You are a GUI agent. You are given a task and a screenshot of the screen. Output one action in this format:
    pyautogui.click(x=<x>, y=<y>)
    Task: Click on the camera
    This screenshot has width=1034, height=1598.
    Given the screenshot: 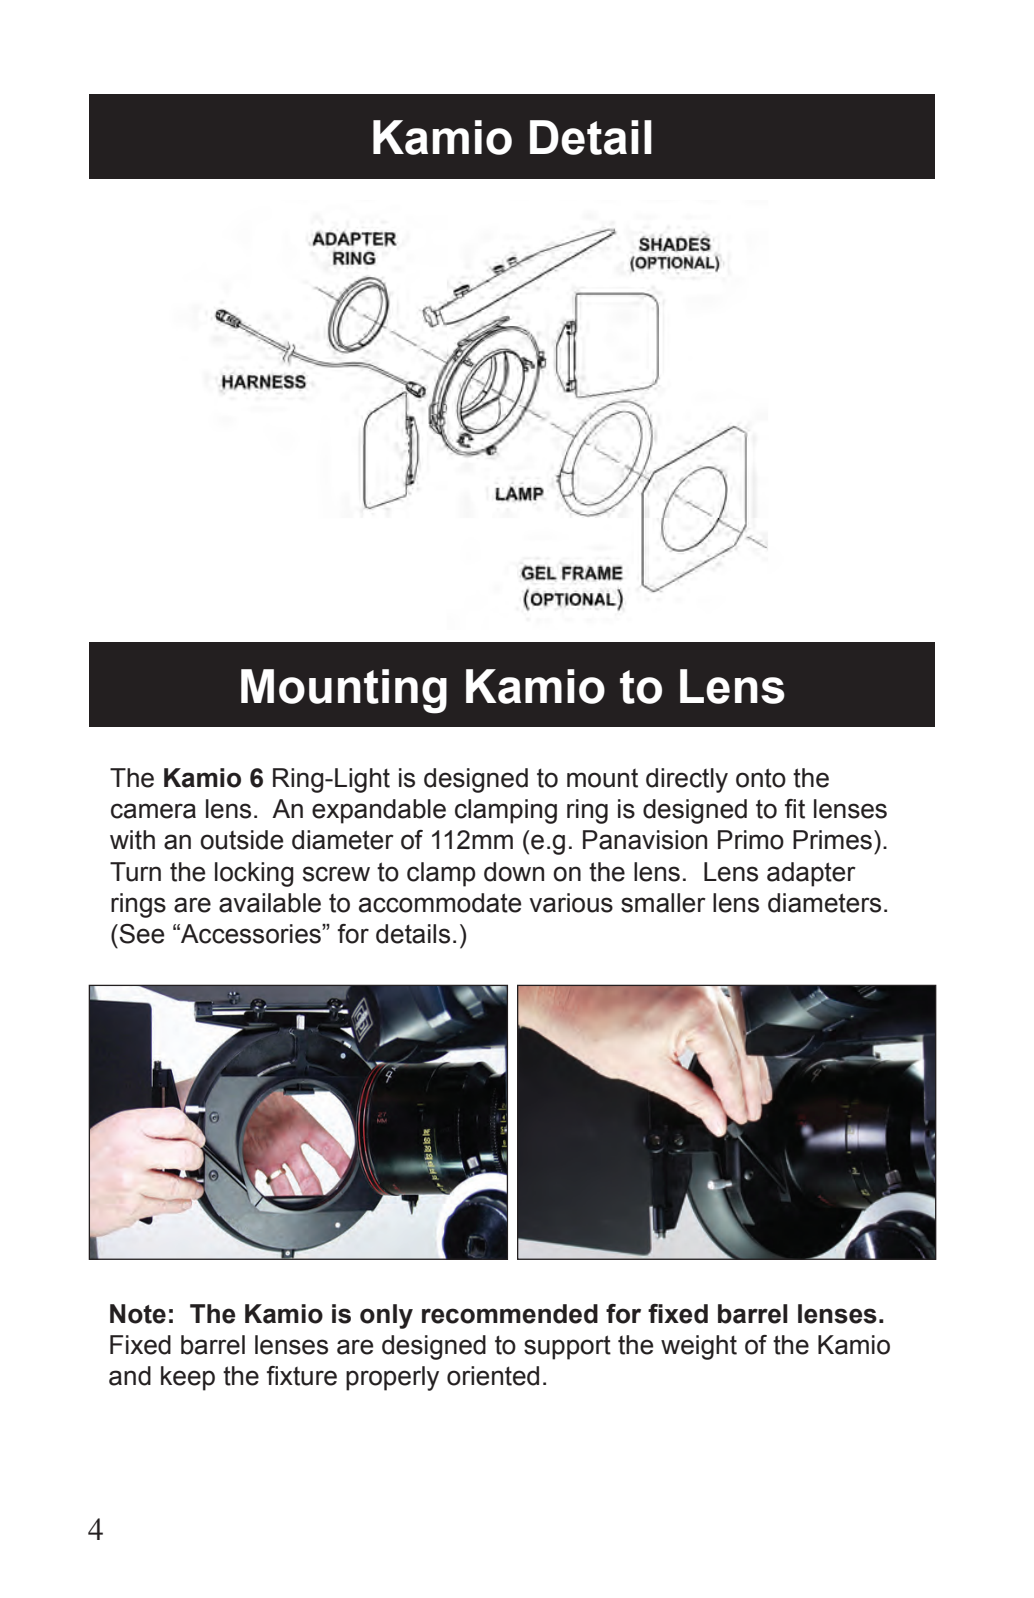 What is the action you would take?
    pyautogui.click(x=153, y=811)
